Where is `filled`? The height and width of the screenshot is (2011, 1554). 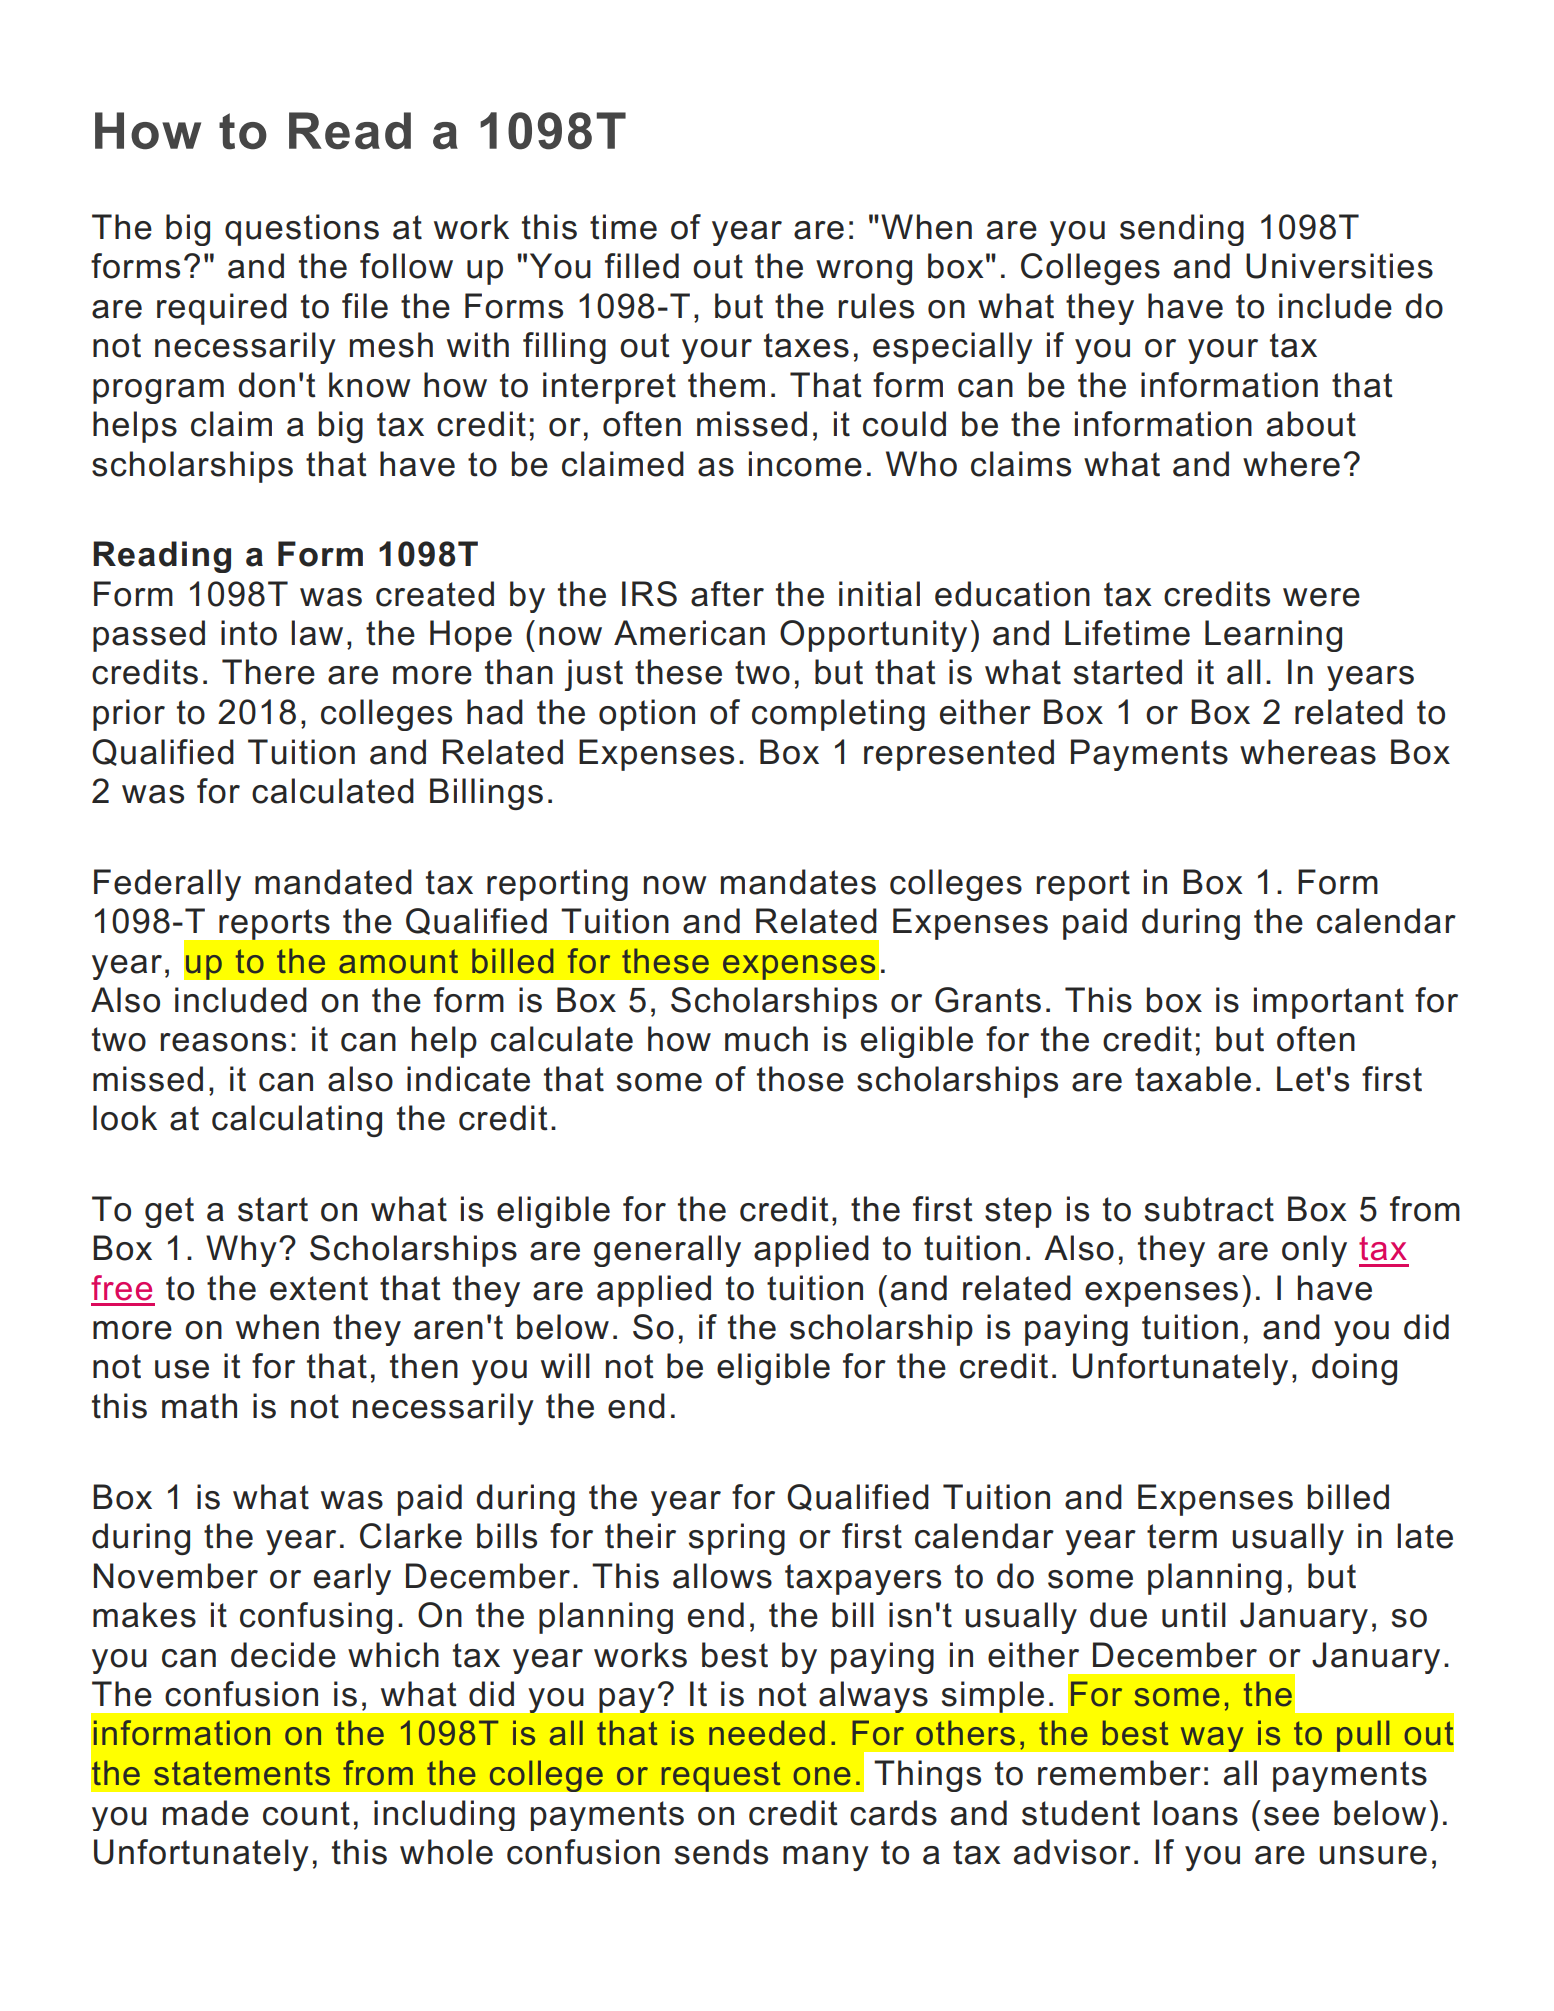
filled is located at coordinates (642, 266).
